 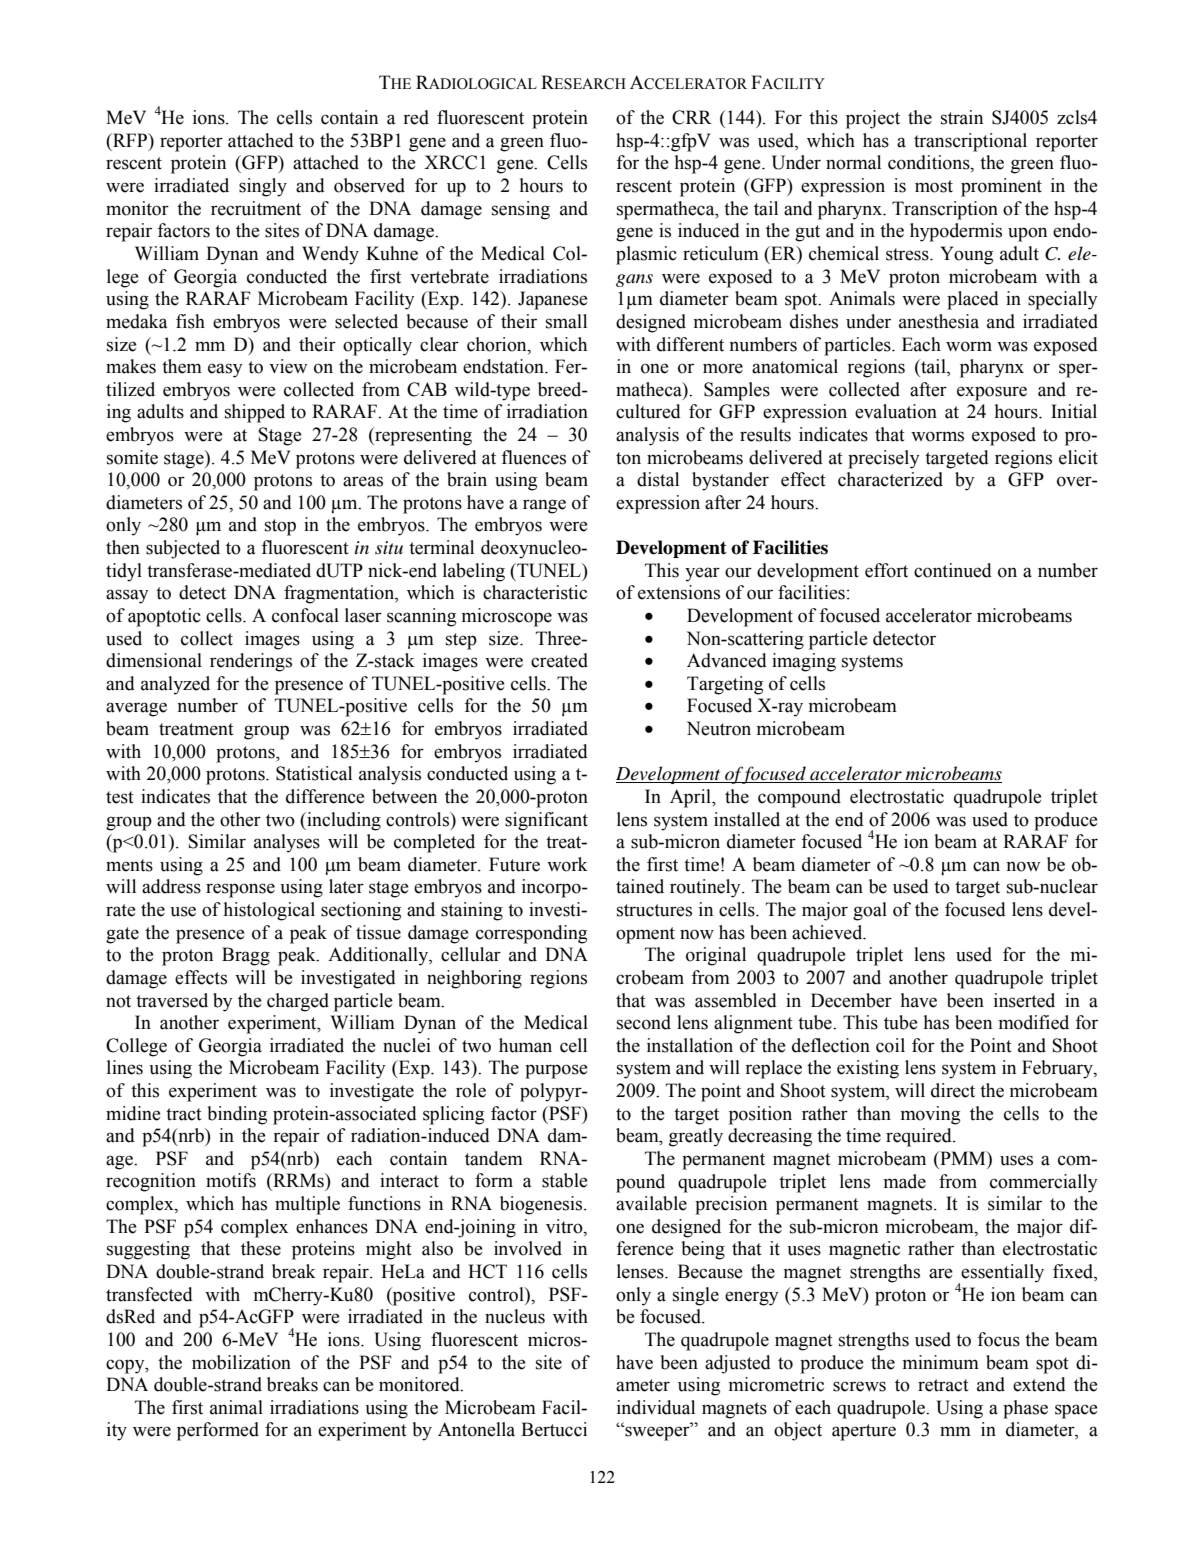 I want to click on Bragg, so click(x=246, y=956).
